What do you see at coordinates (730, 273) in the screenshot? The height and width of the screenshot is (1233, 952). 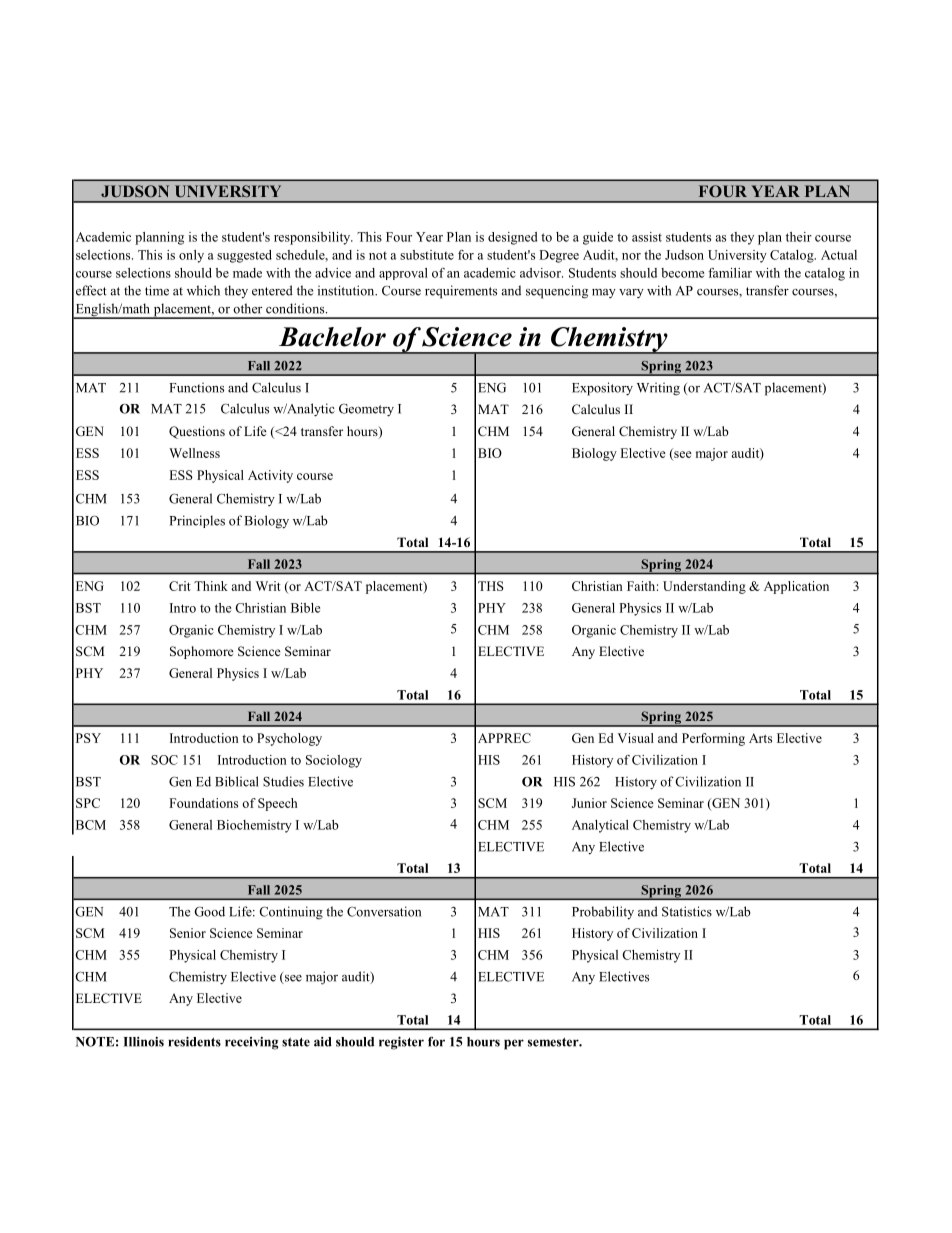 I see `familiar` at bounding box center [730, 273].
